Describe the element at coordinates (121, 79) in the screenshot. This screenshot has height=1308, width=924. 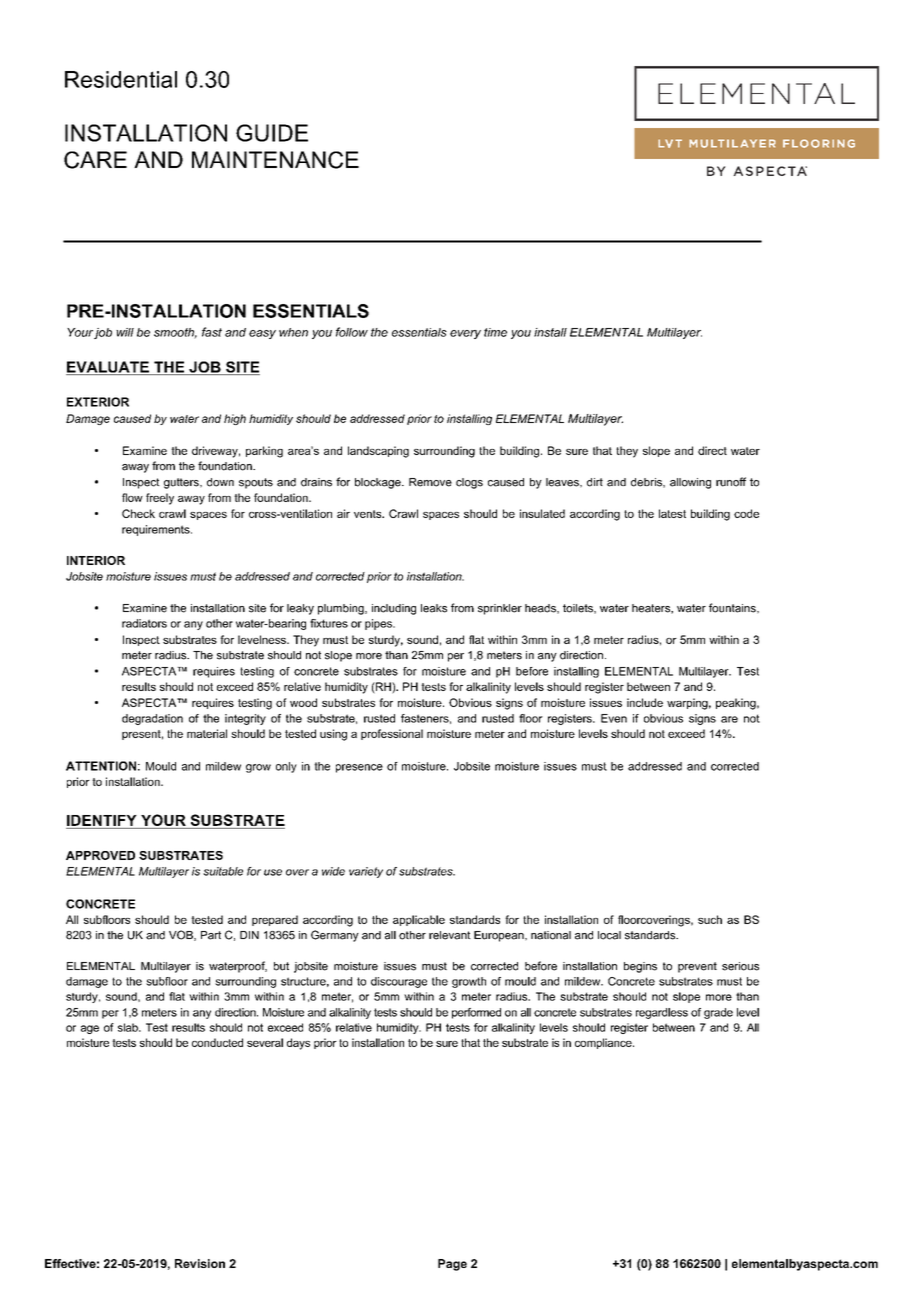
I see `Residential` at that location.
